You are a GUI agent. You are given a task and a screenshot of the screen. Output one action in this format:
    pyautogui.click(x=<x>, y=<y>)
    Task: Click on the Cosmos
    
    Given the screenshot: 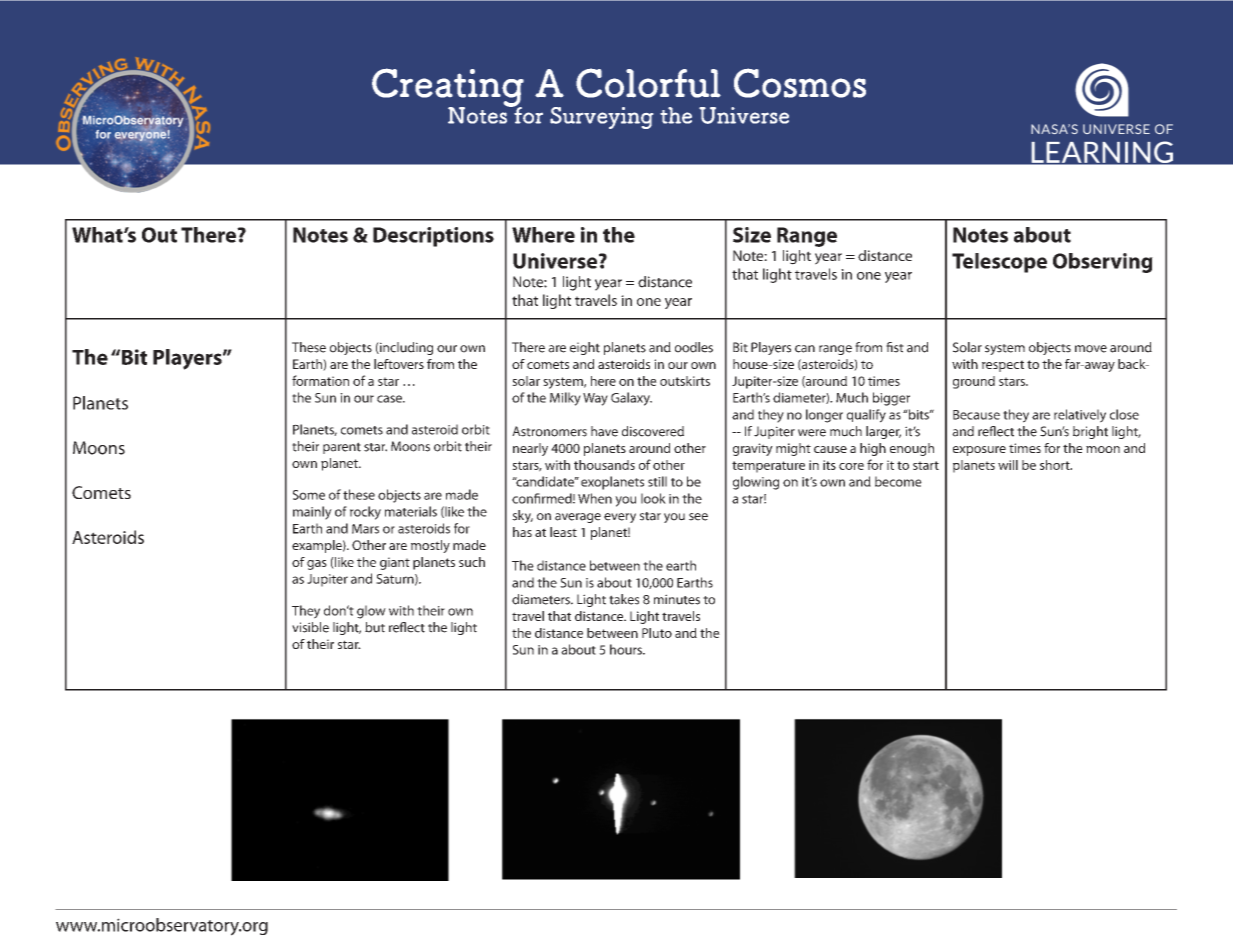 What is the action you would take?
    pyautogui.click(x=800, y=83)
